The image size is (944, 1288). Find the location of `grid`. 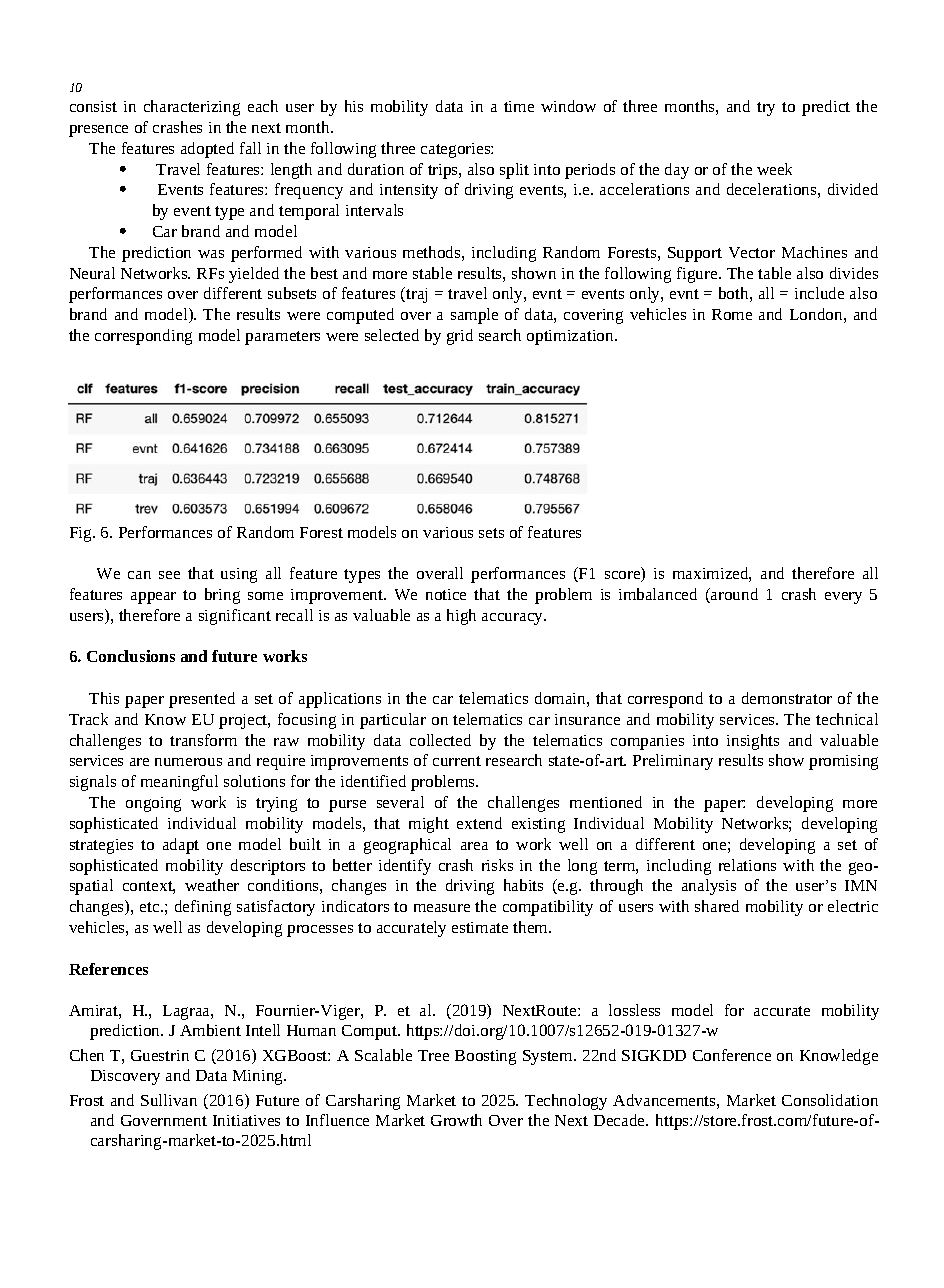

grid is located at coordinates (460, 337).
